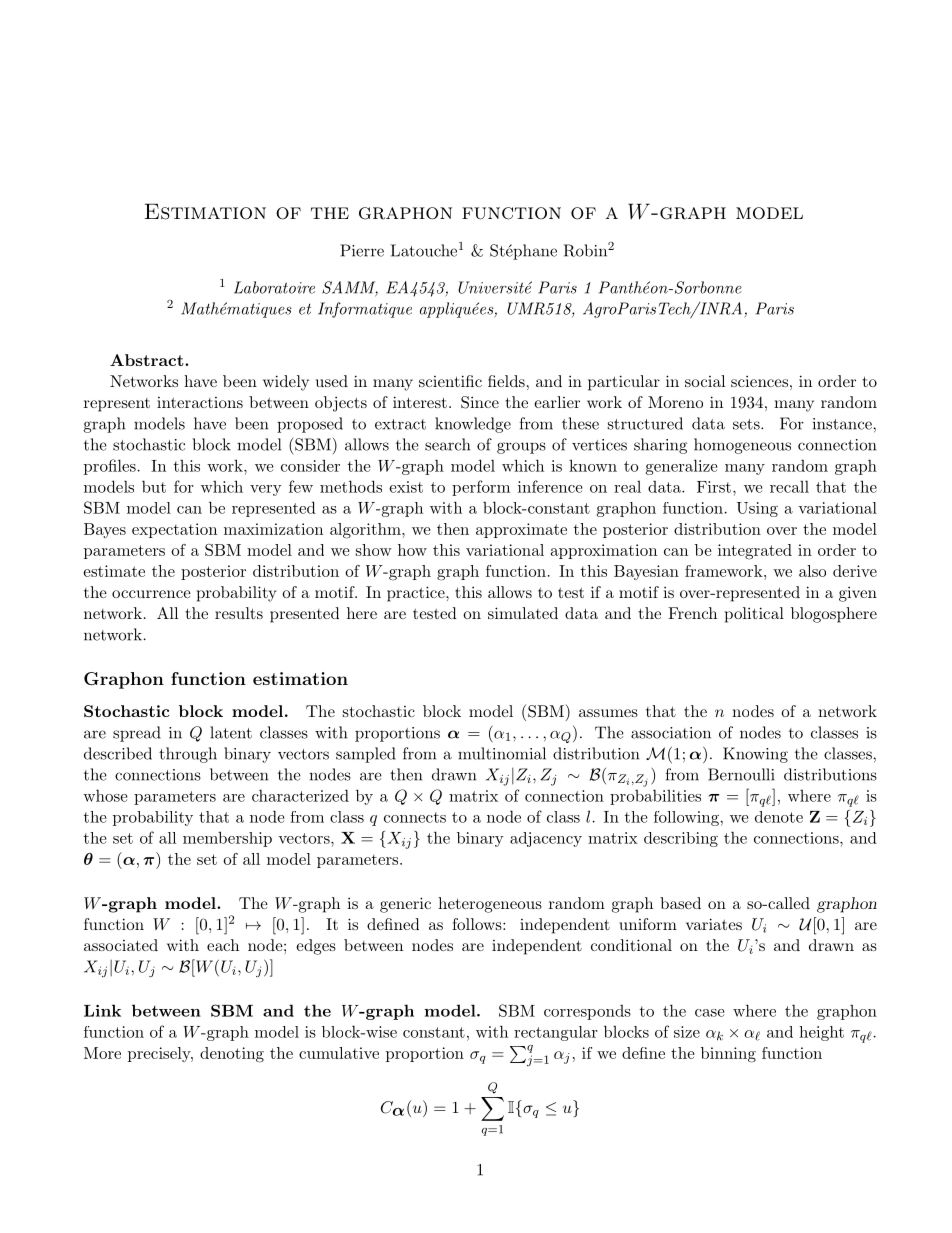  Describe the element at coordinates (239, 613) in the document. I see `results` at that location.
